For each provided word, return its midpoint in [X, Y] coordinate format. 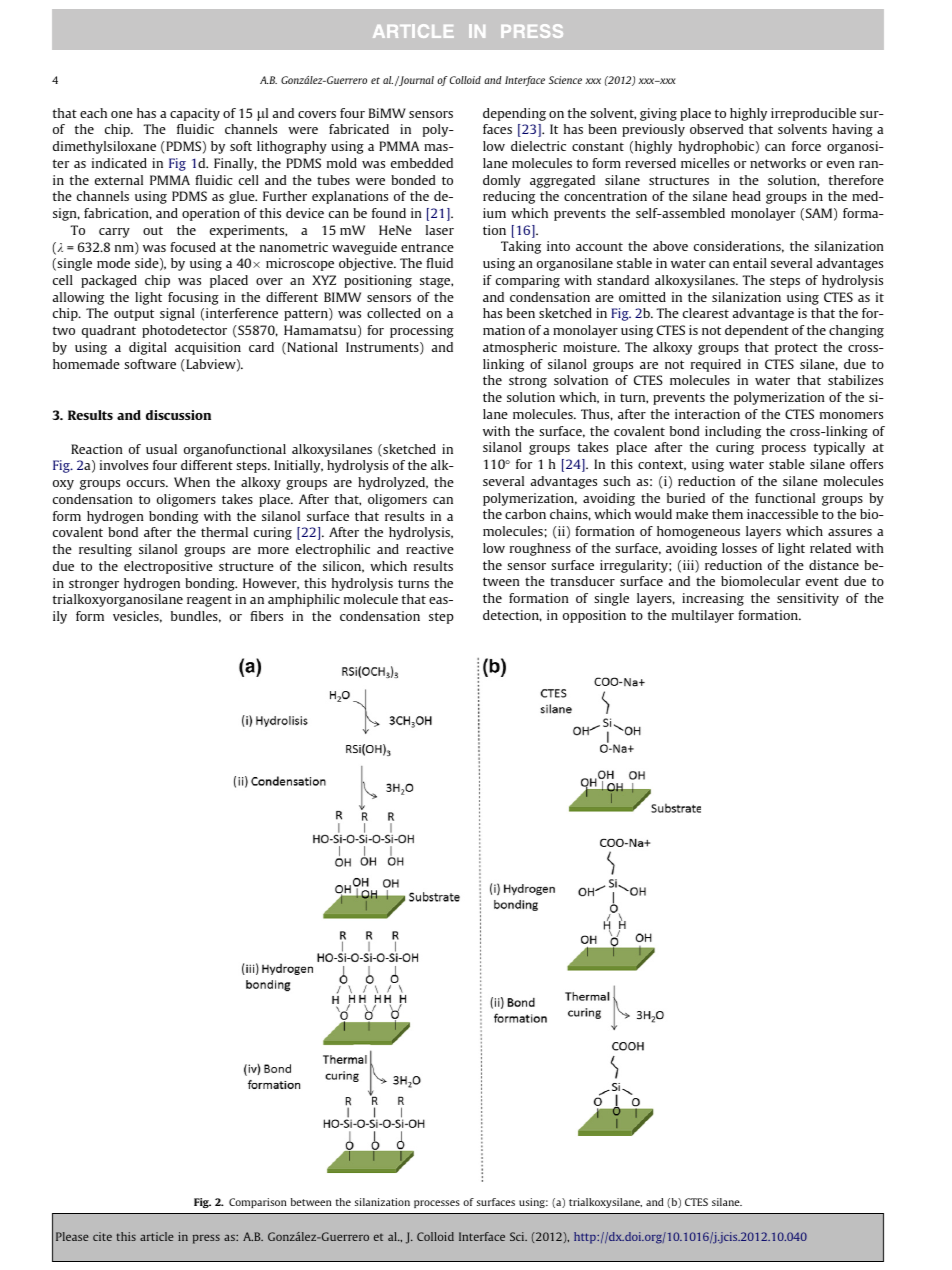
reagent [209, 601]
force [806, 146]
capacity [195, 114]
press [206, 1239]
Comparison [258, 1203]
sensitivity [808, 599]
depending [514, 114]
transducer [582, 581]
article [157, 1236]
